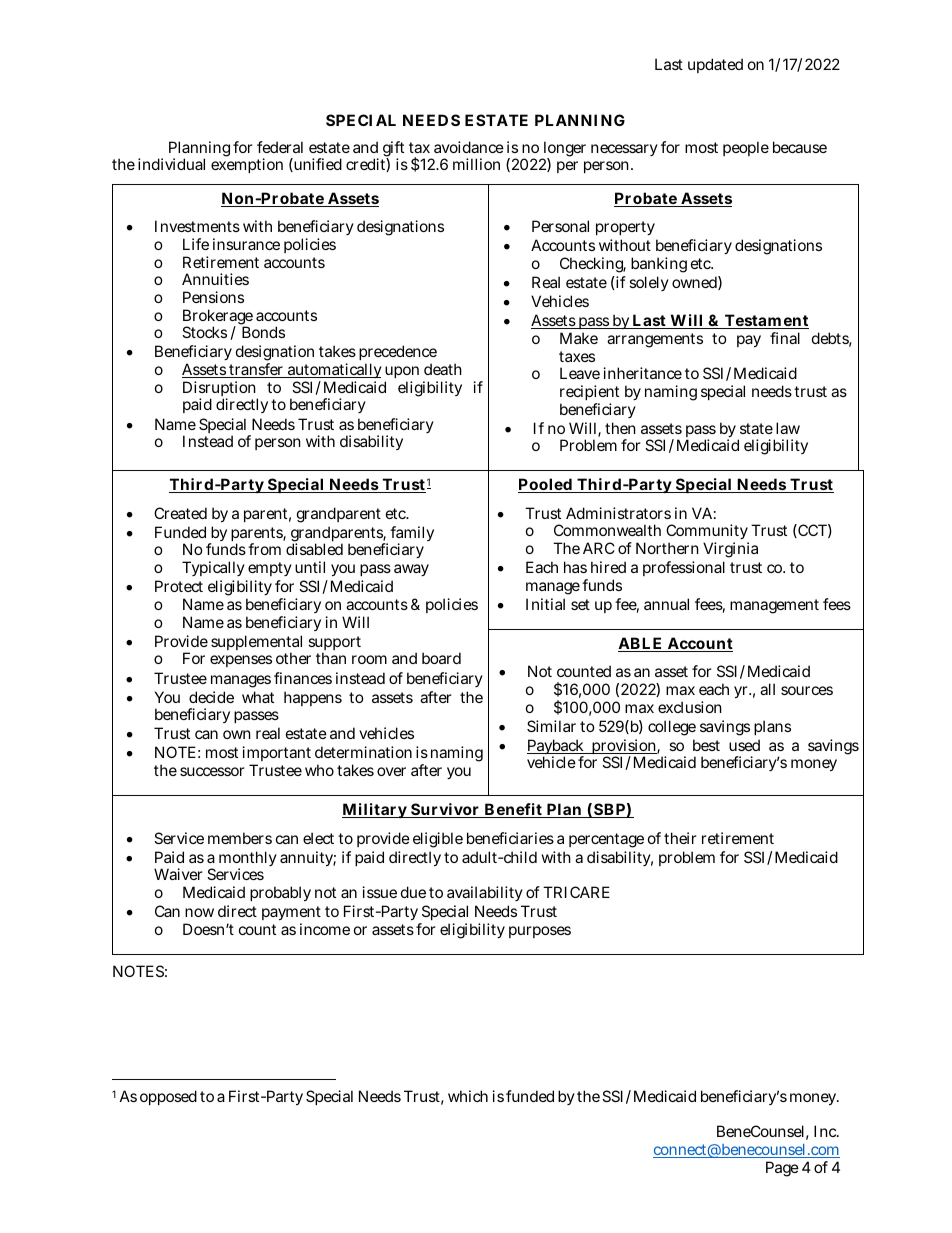  What do you see at coordinates (765, 321) in the page?
I see `Testament` at bounding box center [765, 321].
